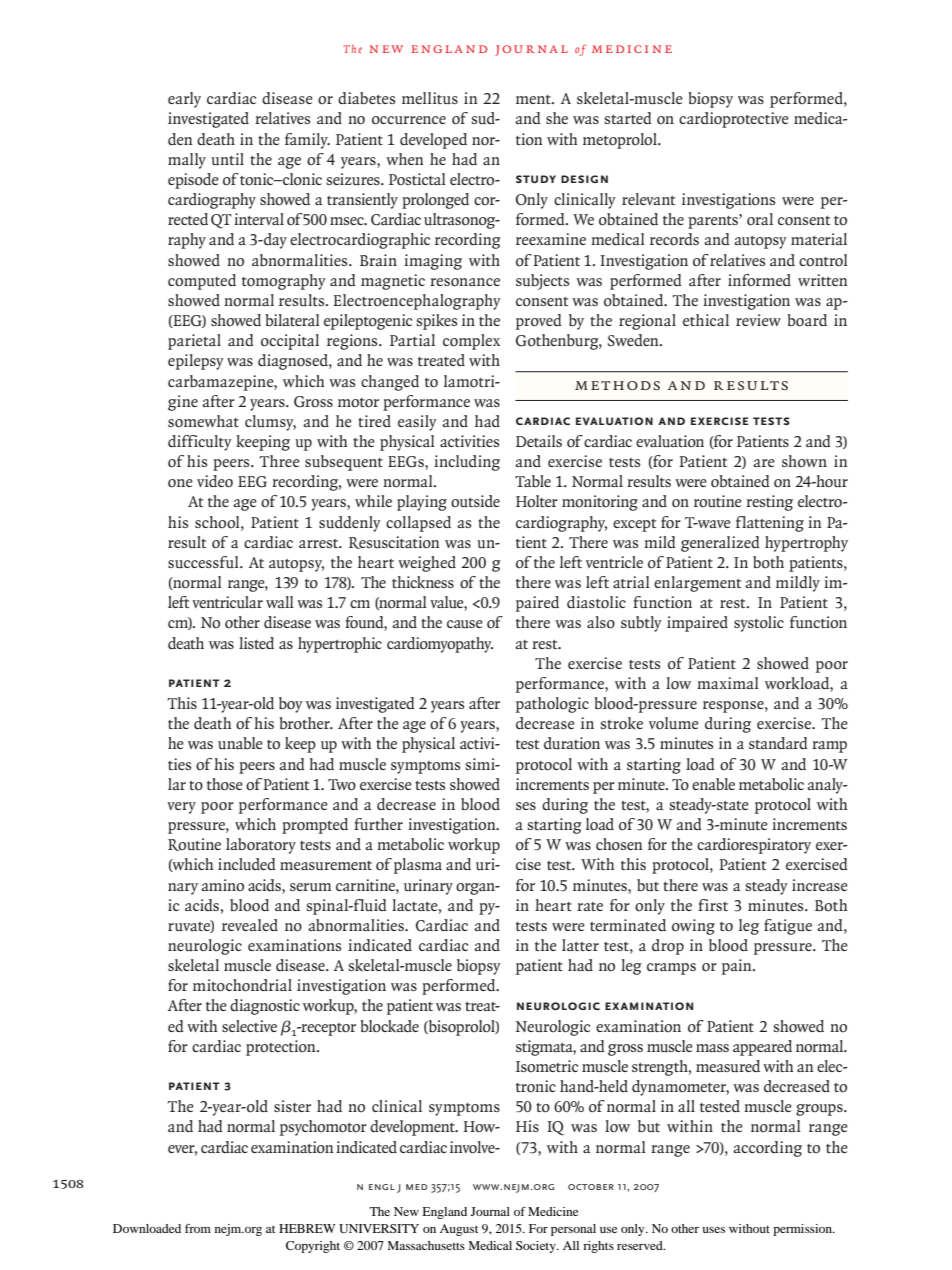  What do you see at coordinates (307, 1228) in the screenshot?
I see `HEBREW` at bounding box center [307, 1228].
